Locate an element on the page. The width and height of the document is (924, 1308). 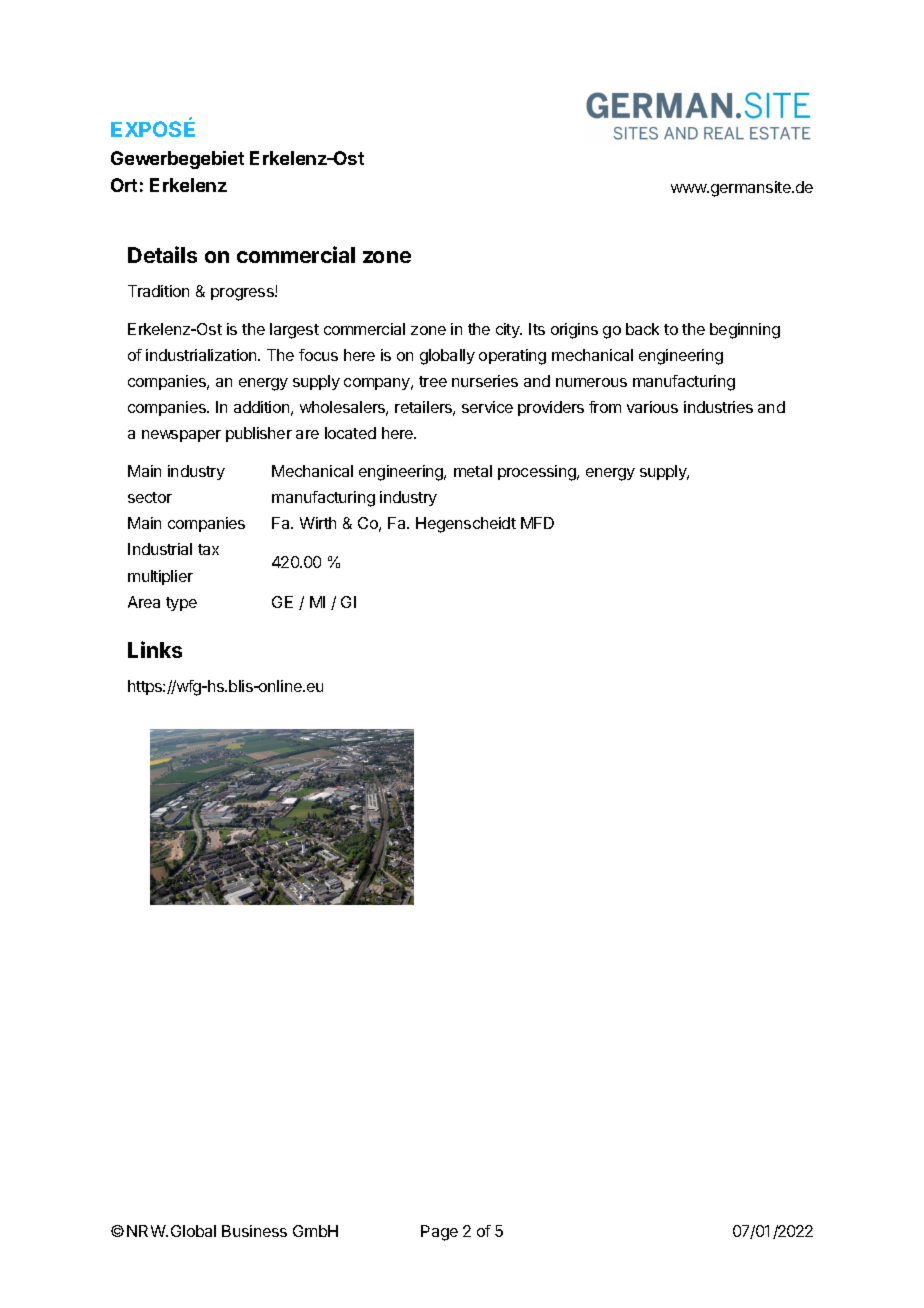
Business is located at coordinates (254, 1231).
